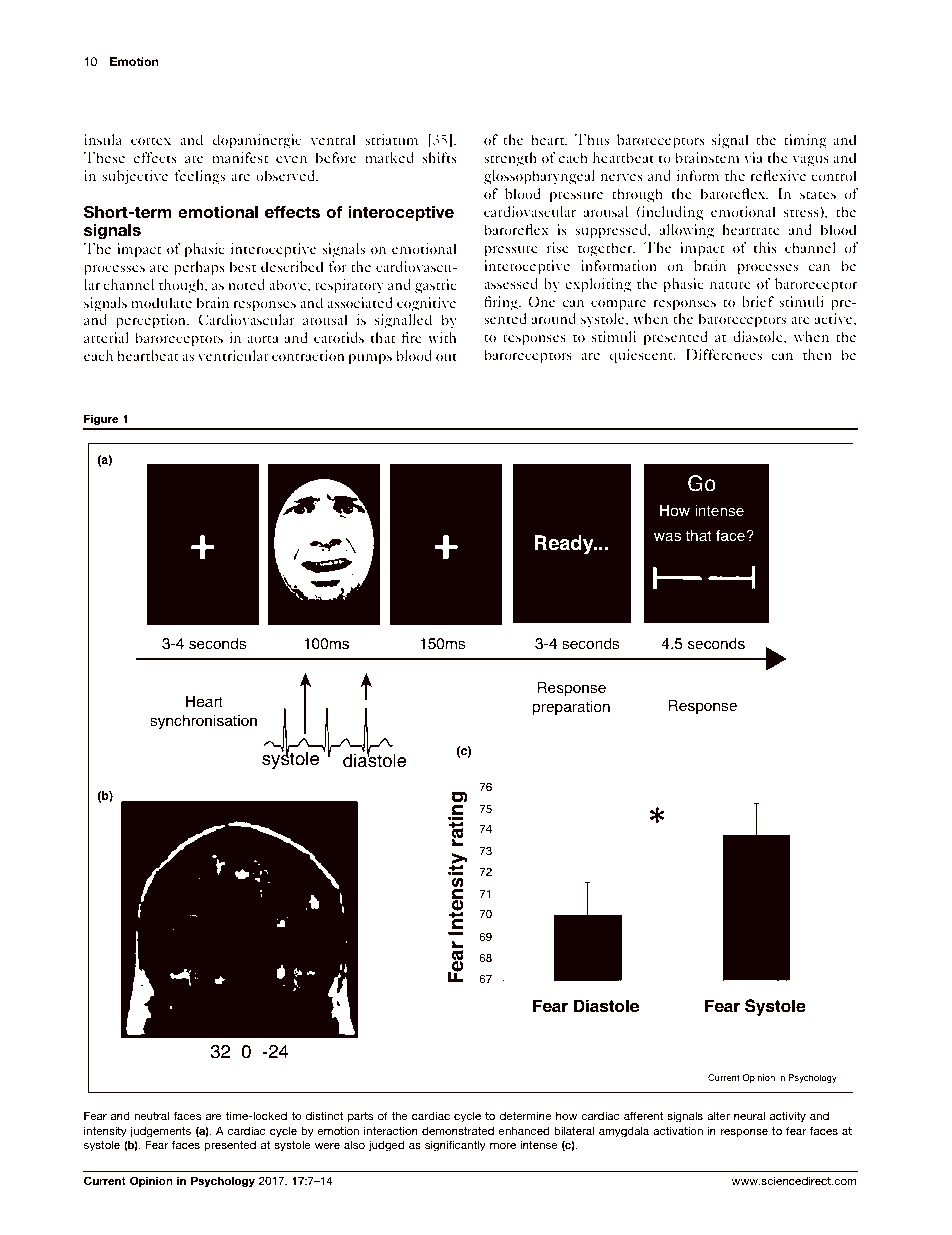 The image size is (952, 1235). Describe the element at coordinates (753, 157) in the screenshot. I see `via` at that location.
